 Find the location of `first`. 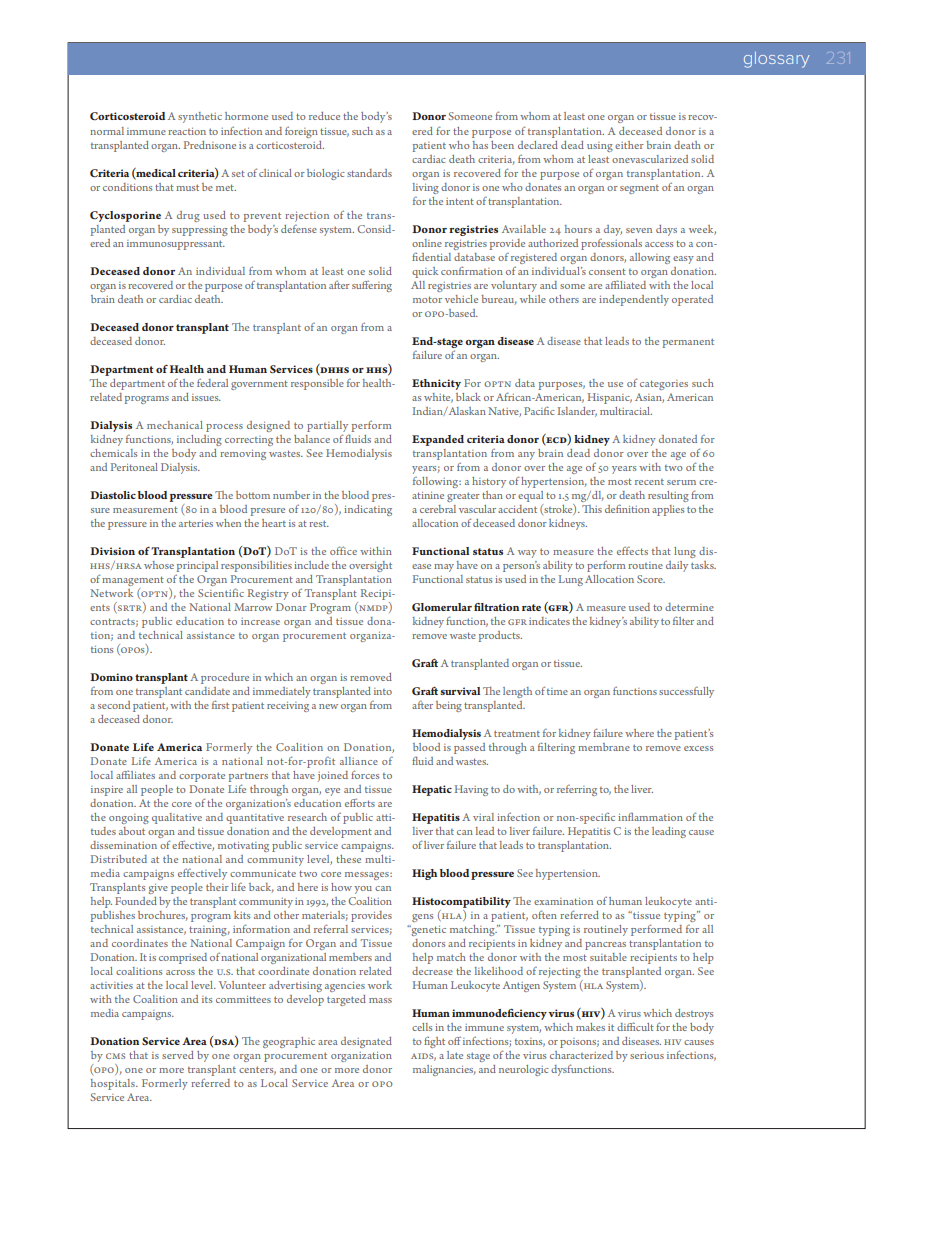

first is located at coordinates (220, 704).
